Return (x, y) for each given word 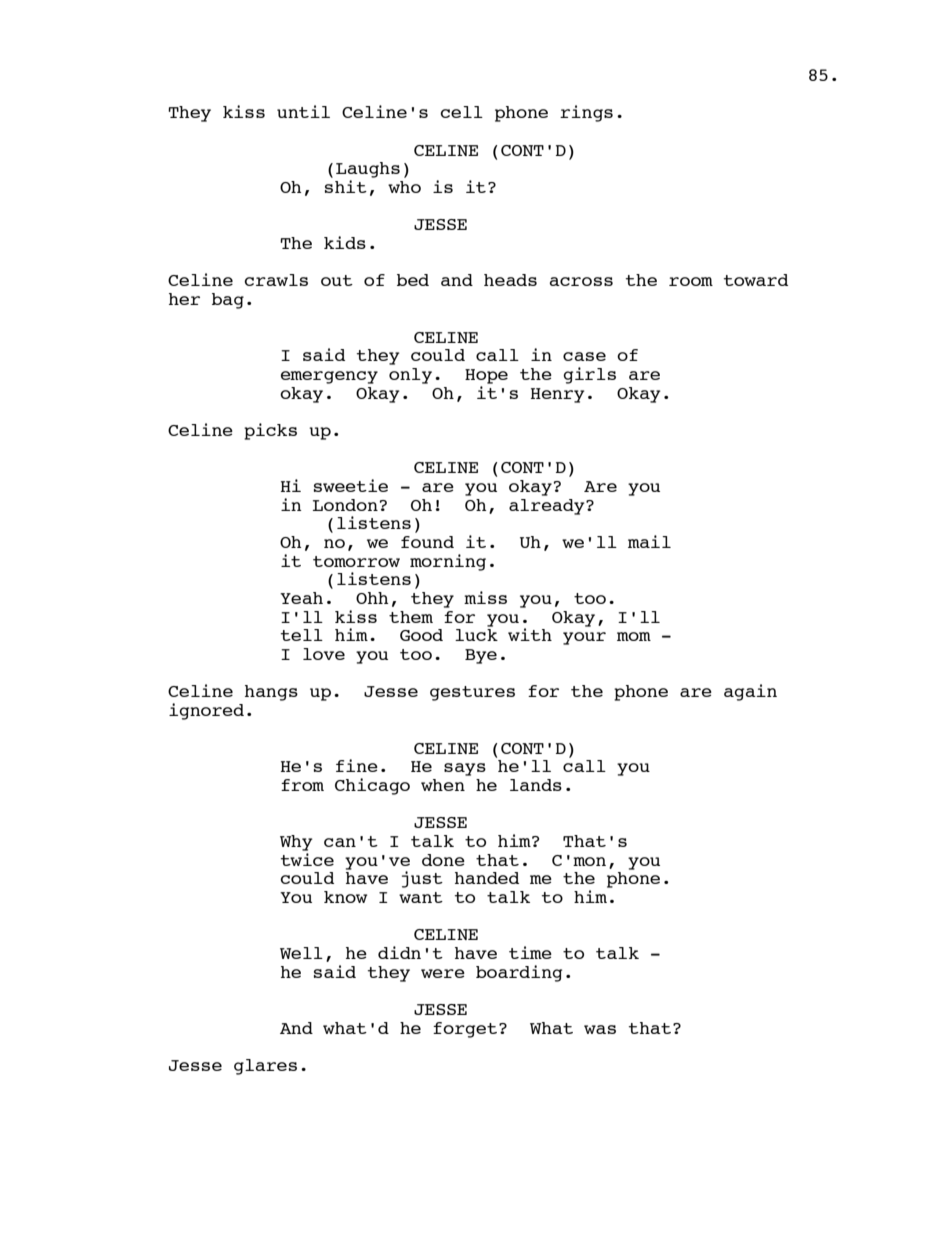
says (465, 769)
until (303, 111)
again (750, 692)
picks (270, 431)
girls (589, 375)
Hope (486, 376)
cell (461, 112)
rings (586, 113)
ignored (206, 711)
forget (465, 1030)
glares (265, 1067)
